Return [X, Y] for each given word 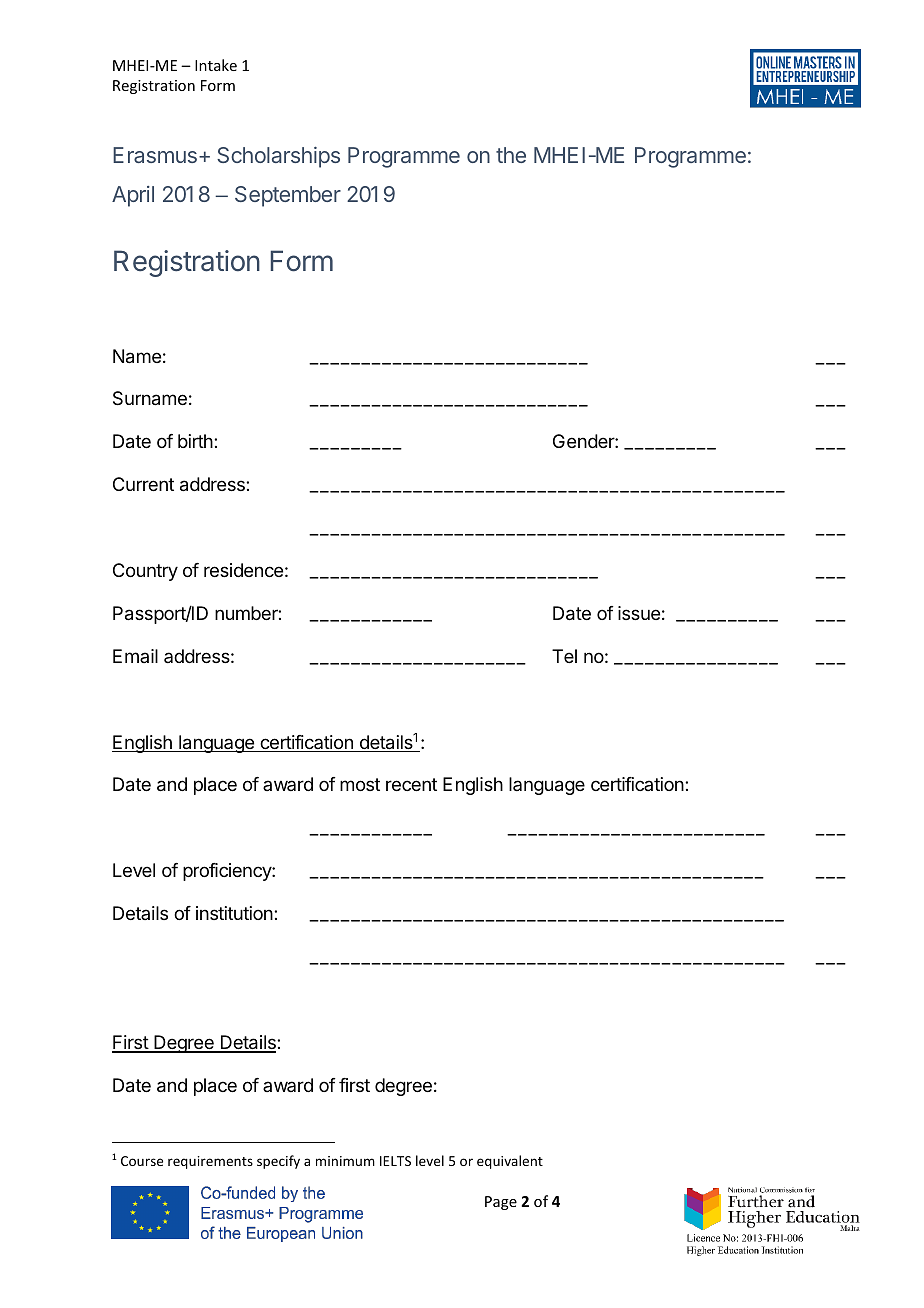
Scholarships [278, 157]
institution [235, 913]
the [511, 155]
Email [135, 656]
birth [196, 441]
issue [639, 613]
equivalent [510, 1162]
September [288, 196]
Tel [564, 656]
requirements [210, 1162]
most [360, 784]
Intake [216, 65]
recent [411, 784]
